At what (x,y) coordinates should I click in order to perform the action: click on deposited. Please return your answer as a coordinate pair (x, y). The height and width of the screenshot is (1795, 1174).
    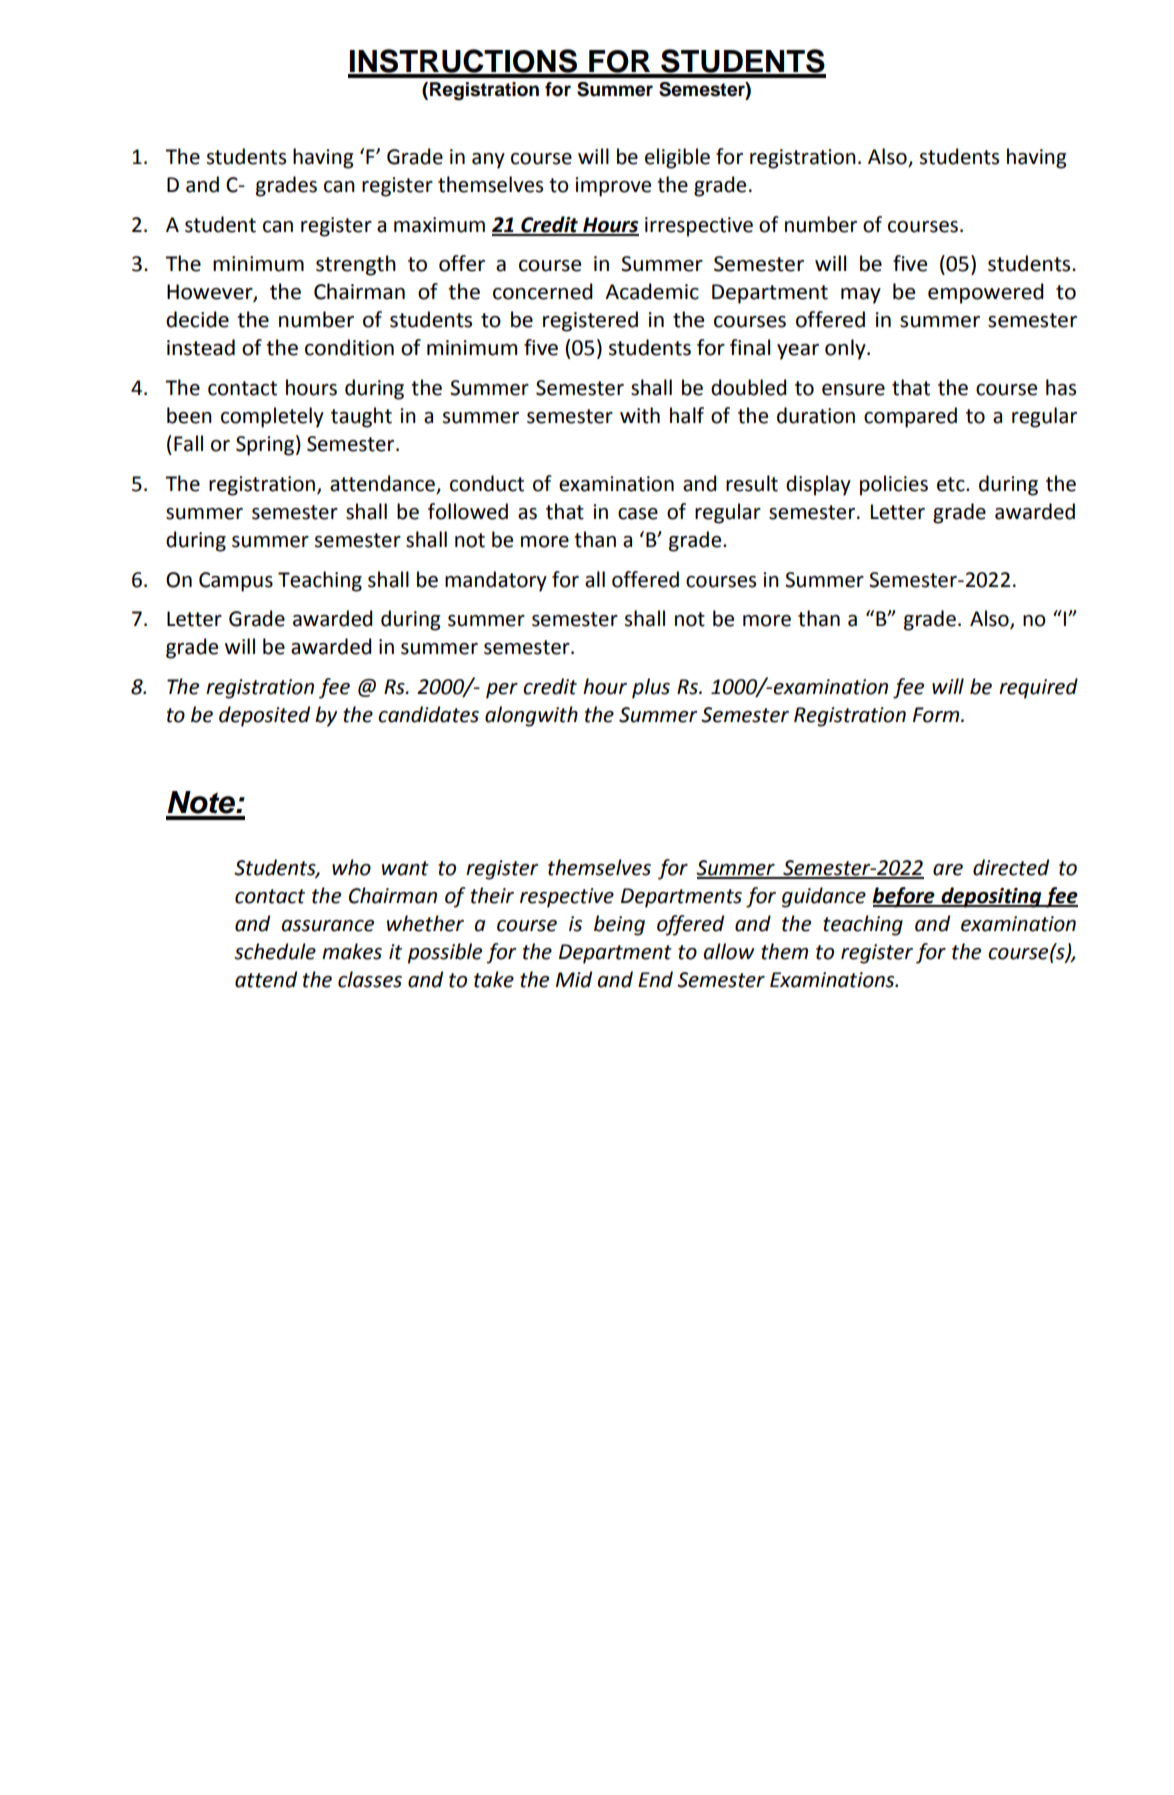
    Looking at the image, I should click on (264, 716).
